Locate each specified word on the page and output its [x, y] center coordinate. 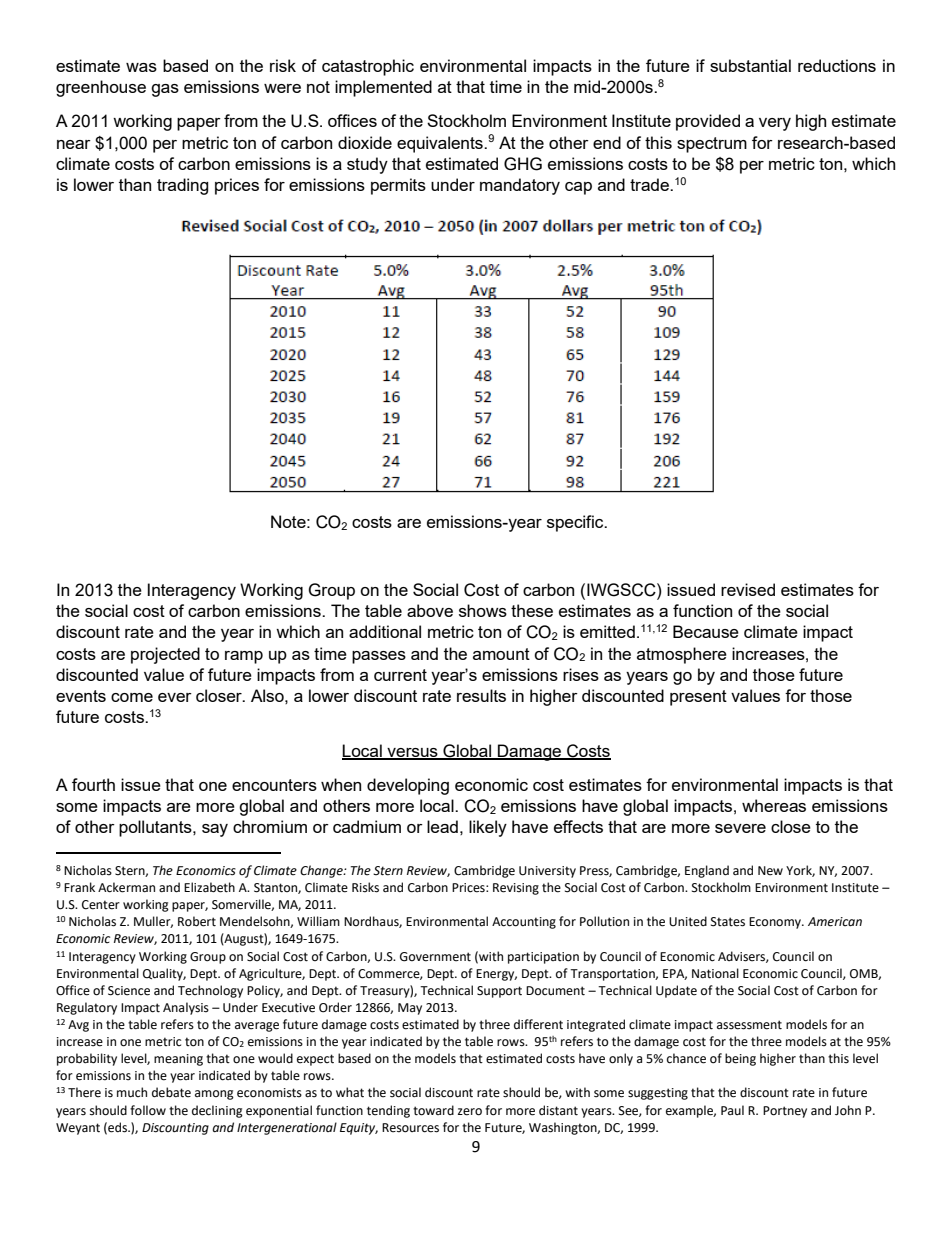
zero [470, 1112]
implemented [383, 88]
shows [483, 610]
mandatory [520, 186]
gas [165, 90]
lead [442, 826]
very [775, 124]
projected [165, 655]
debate [171, 1092]
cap [578, 188]
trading [183, 186]
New [770, 871]
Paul [732, 1110]
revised [748, 589]
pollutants [156, 828]
